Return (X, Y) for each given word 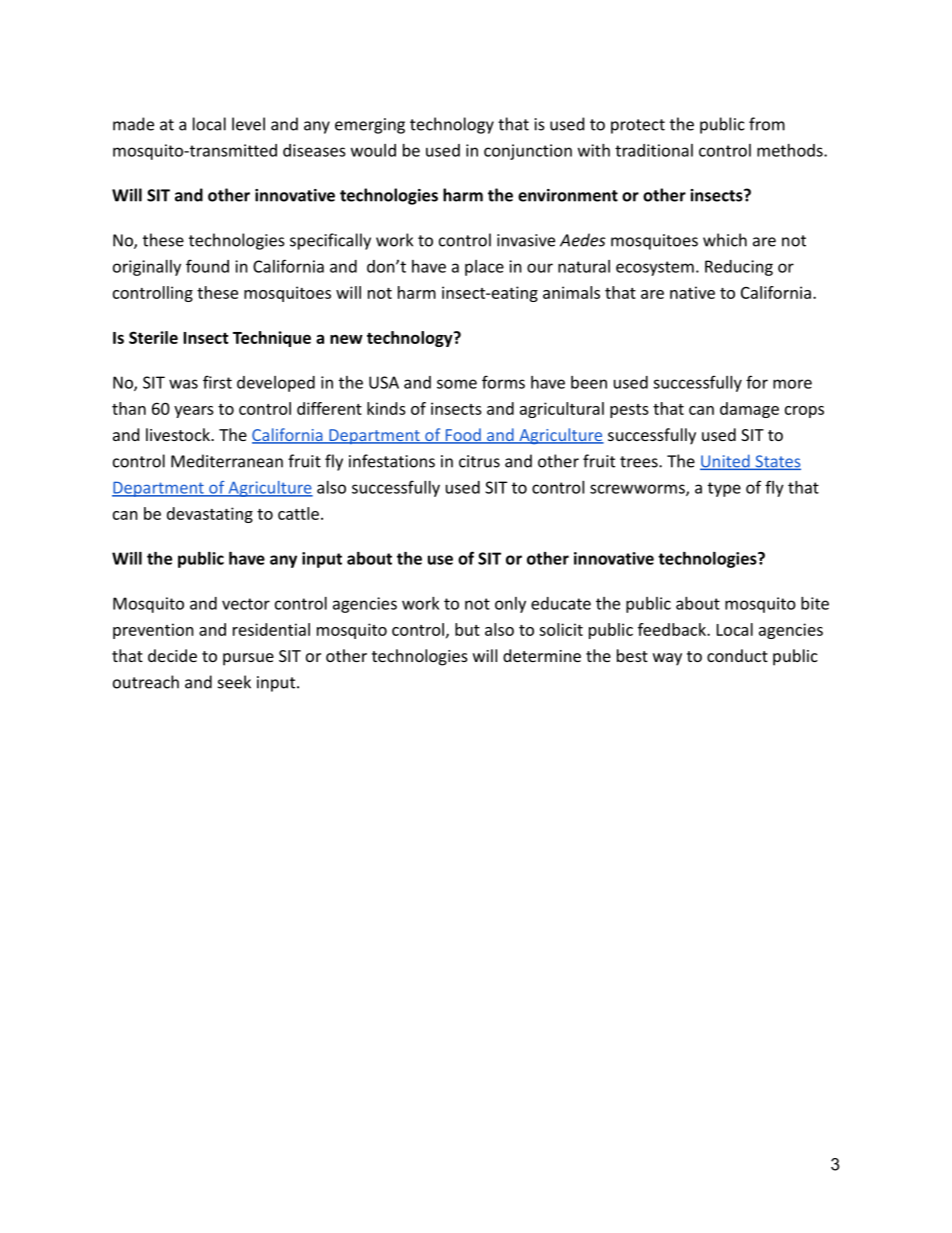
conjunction (528, 152)
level (248, 124)
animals (571, 292)
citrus (479, 461)
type (724, 489)
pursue (248, 659)
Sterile (153, 337)
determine (542, 655)
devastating (210, 515)
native (692, 292)
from (767, 124)
